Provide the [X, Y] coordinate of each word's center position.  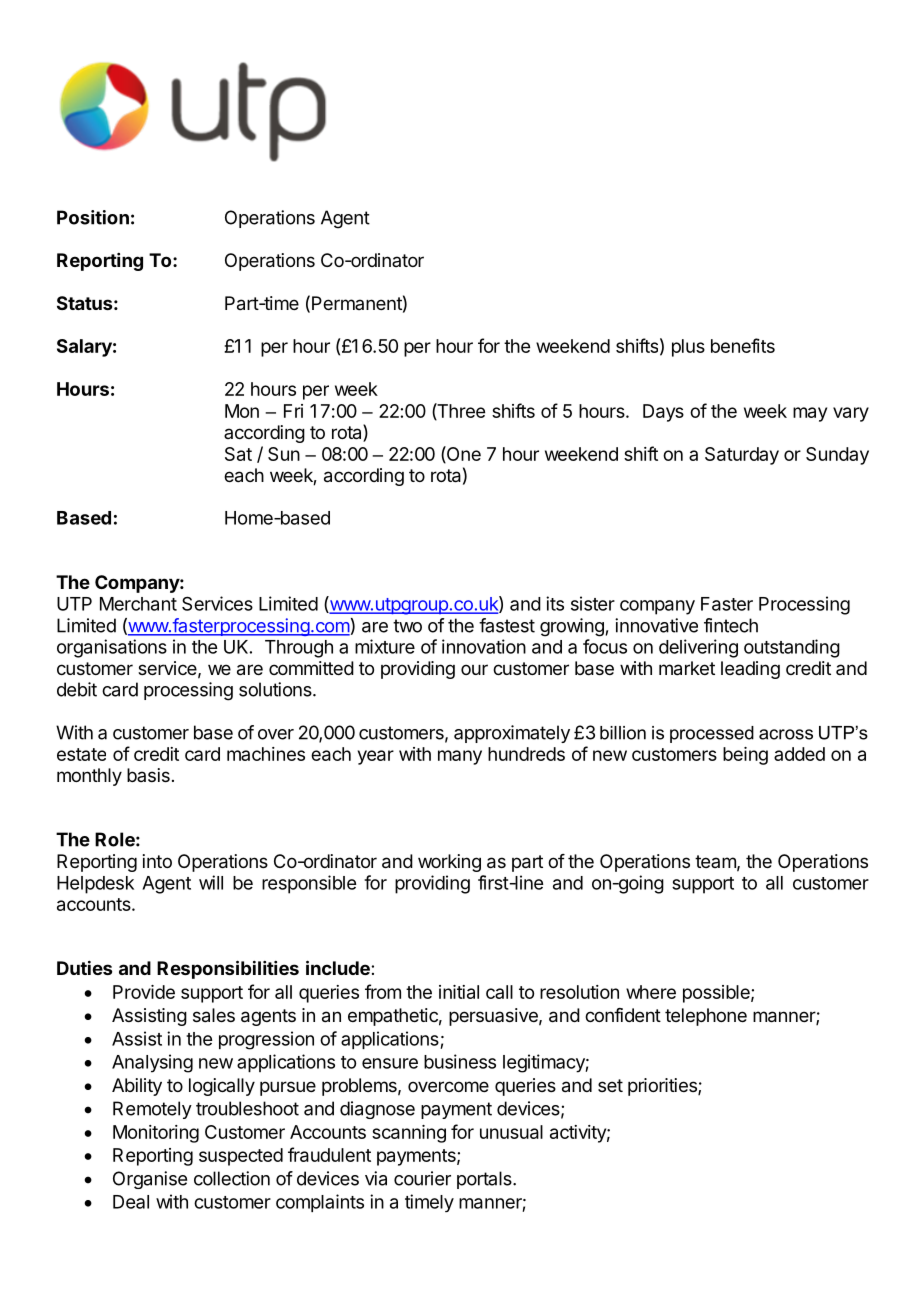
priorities [663, 1087]
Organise [150, 1180]
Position [93, 217]
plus [688, 348]
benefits [743, 345]
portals [485, 1180]
